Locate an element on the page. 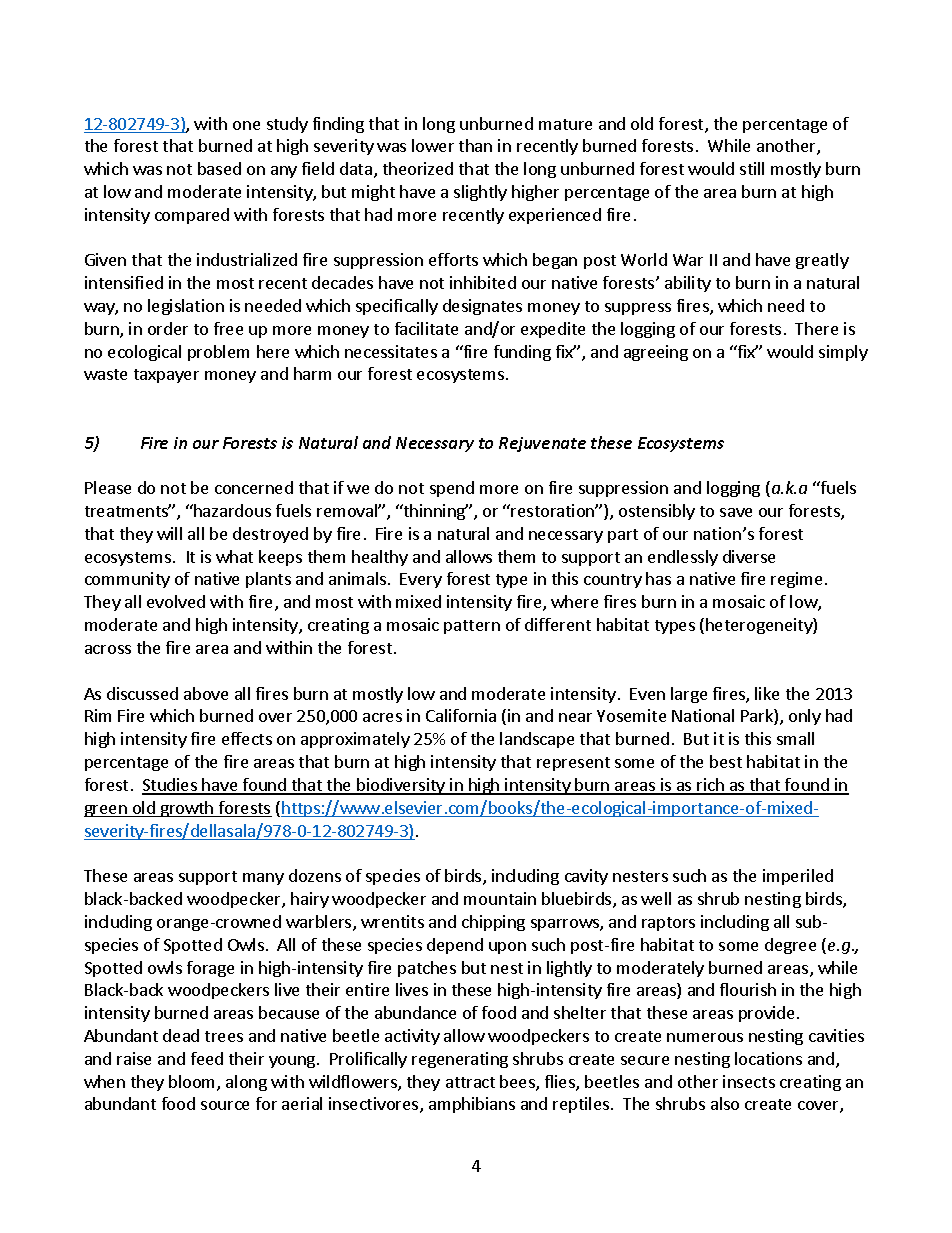  pattern is located at coordinates (472, 627).
